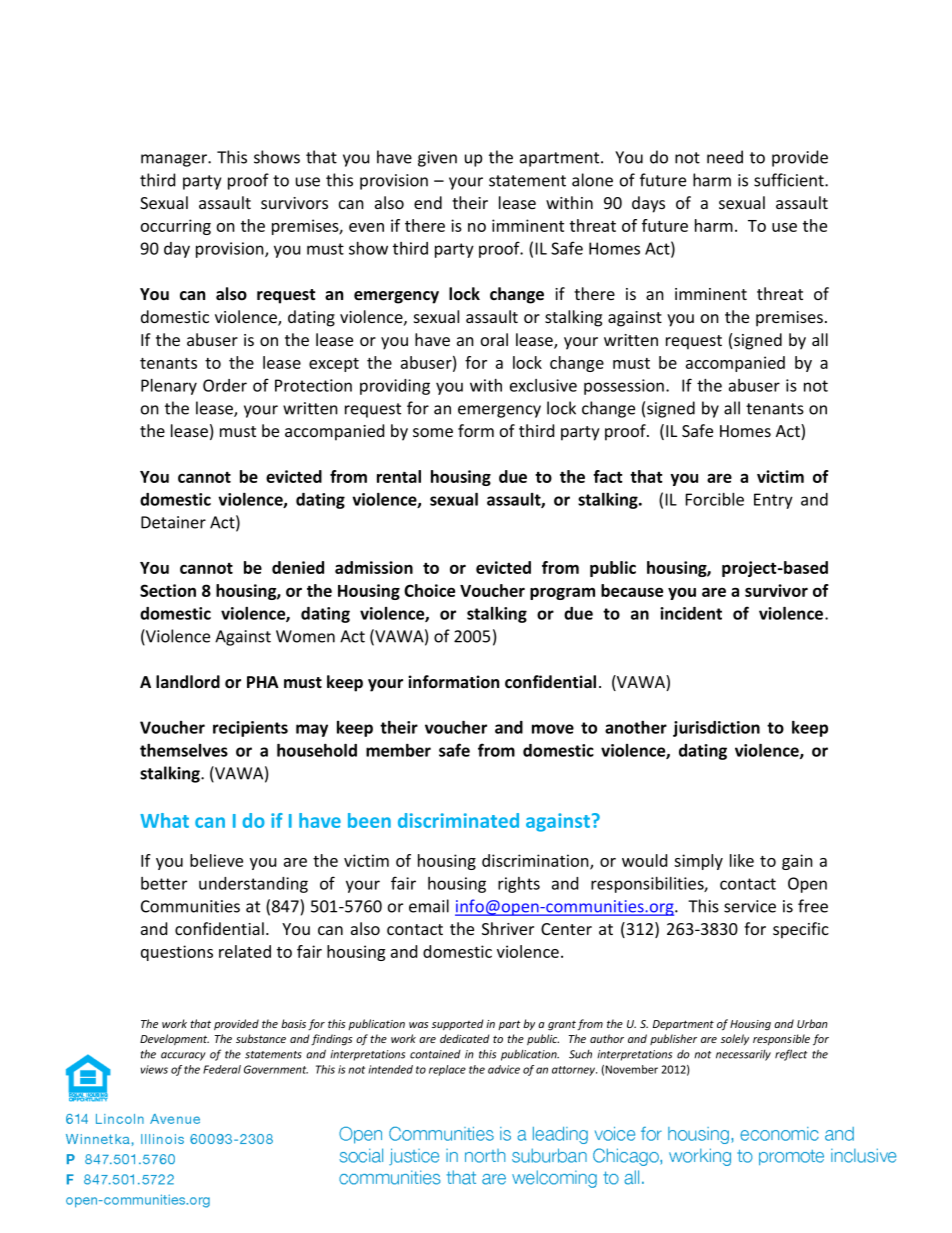 The width and height of the screenshot is (952, 1233). What do you see at coordinates (725, 157) in the screenshot?
I see `need` at bounding box center [725, 157].
